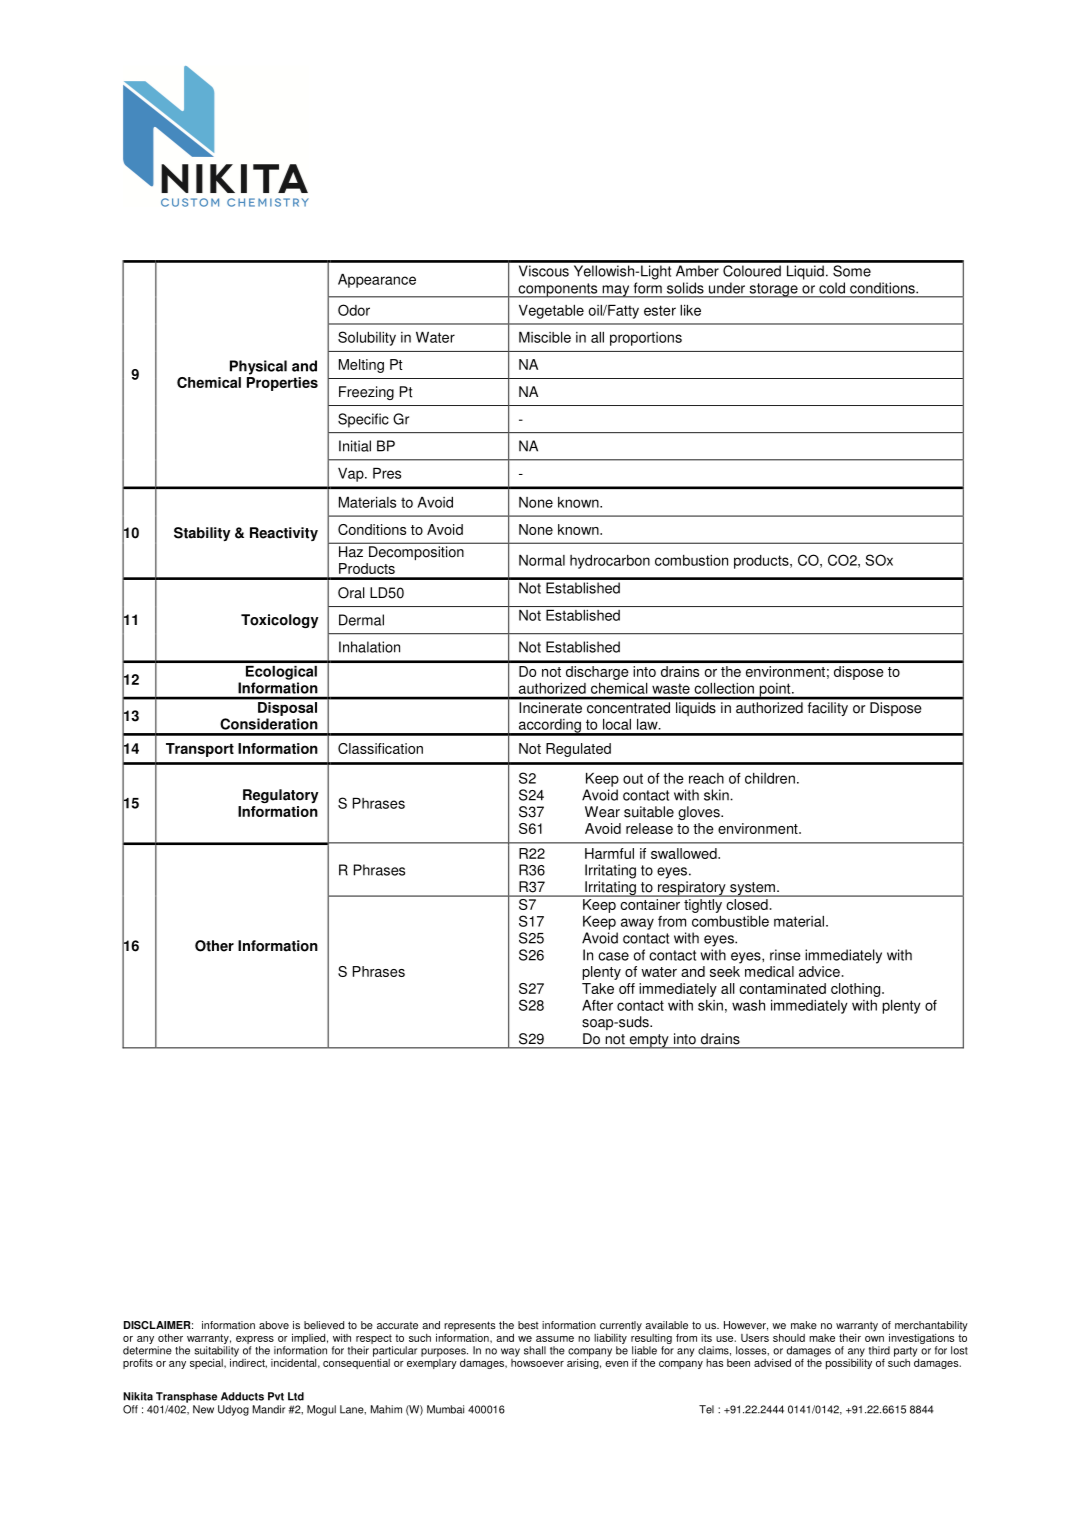 The image size is (1084, 1535). What do you see at coordinates (752, 889) in the document?
I see `system` at bounding box center [752, 889].
